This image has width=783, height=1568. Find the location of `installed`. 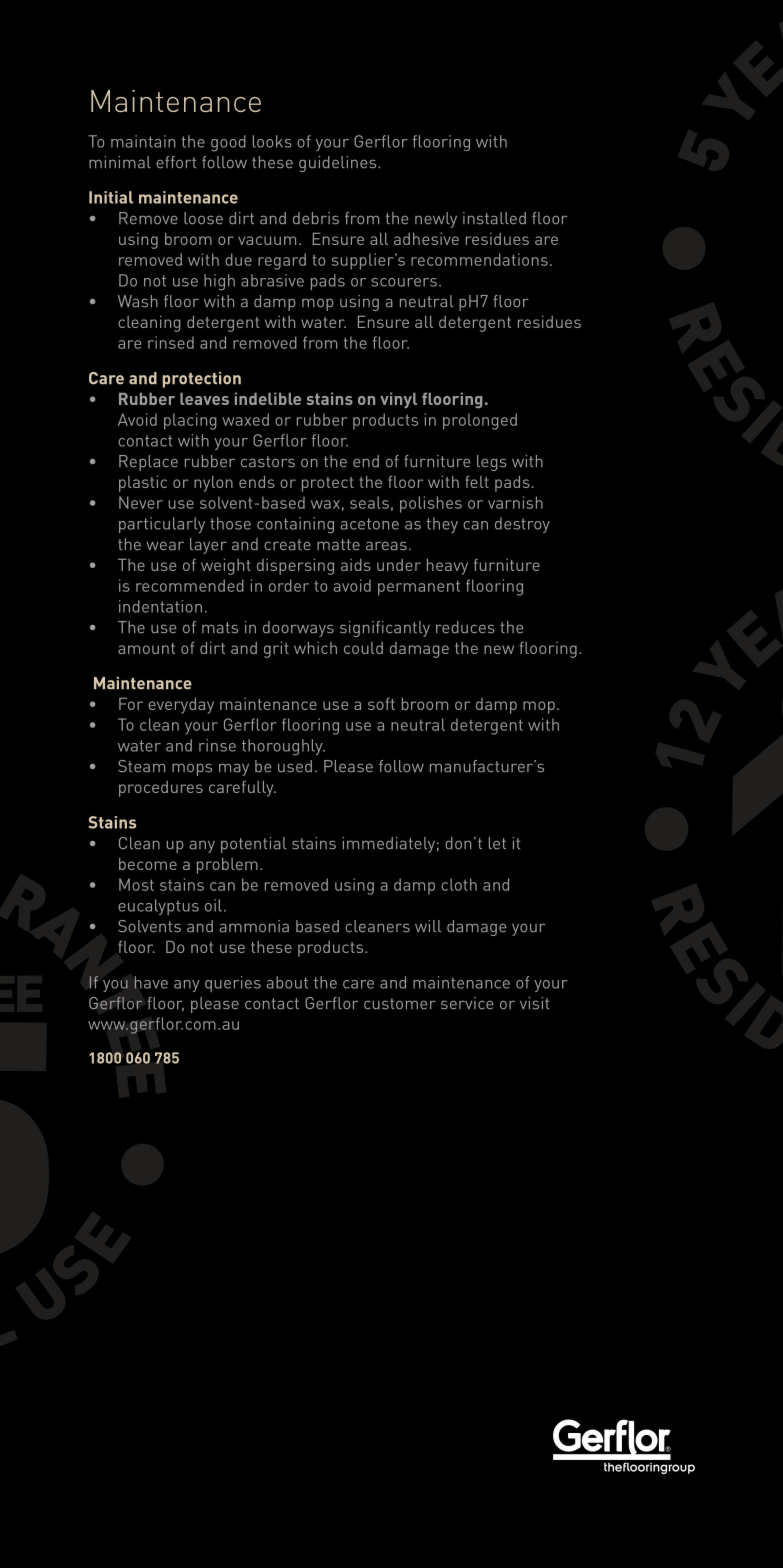

installed is located at coordinates (494, 218).
